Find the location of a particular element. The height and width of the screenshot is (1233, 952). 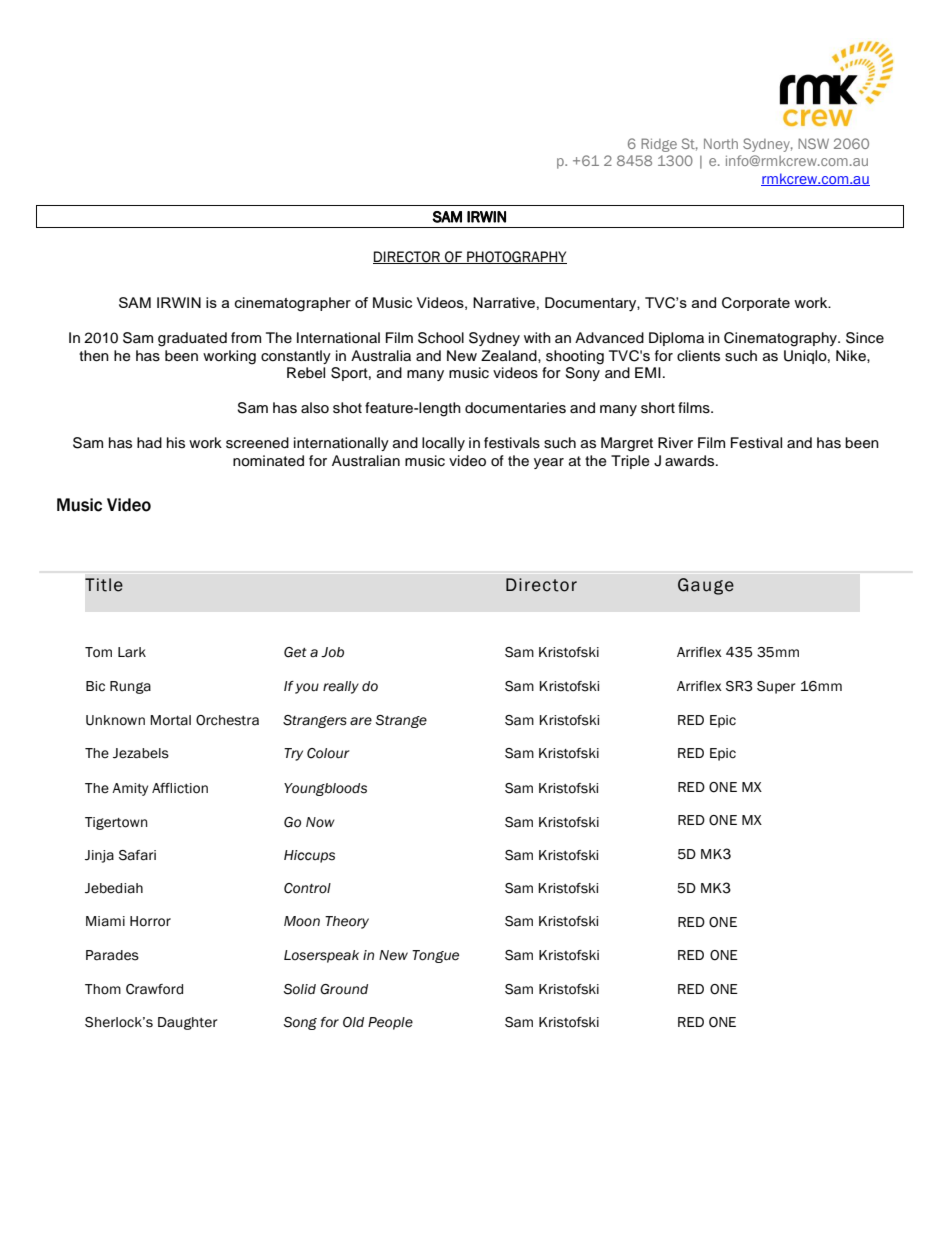

Job is located at coordinates (332, 652).
